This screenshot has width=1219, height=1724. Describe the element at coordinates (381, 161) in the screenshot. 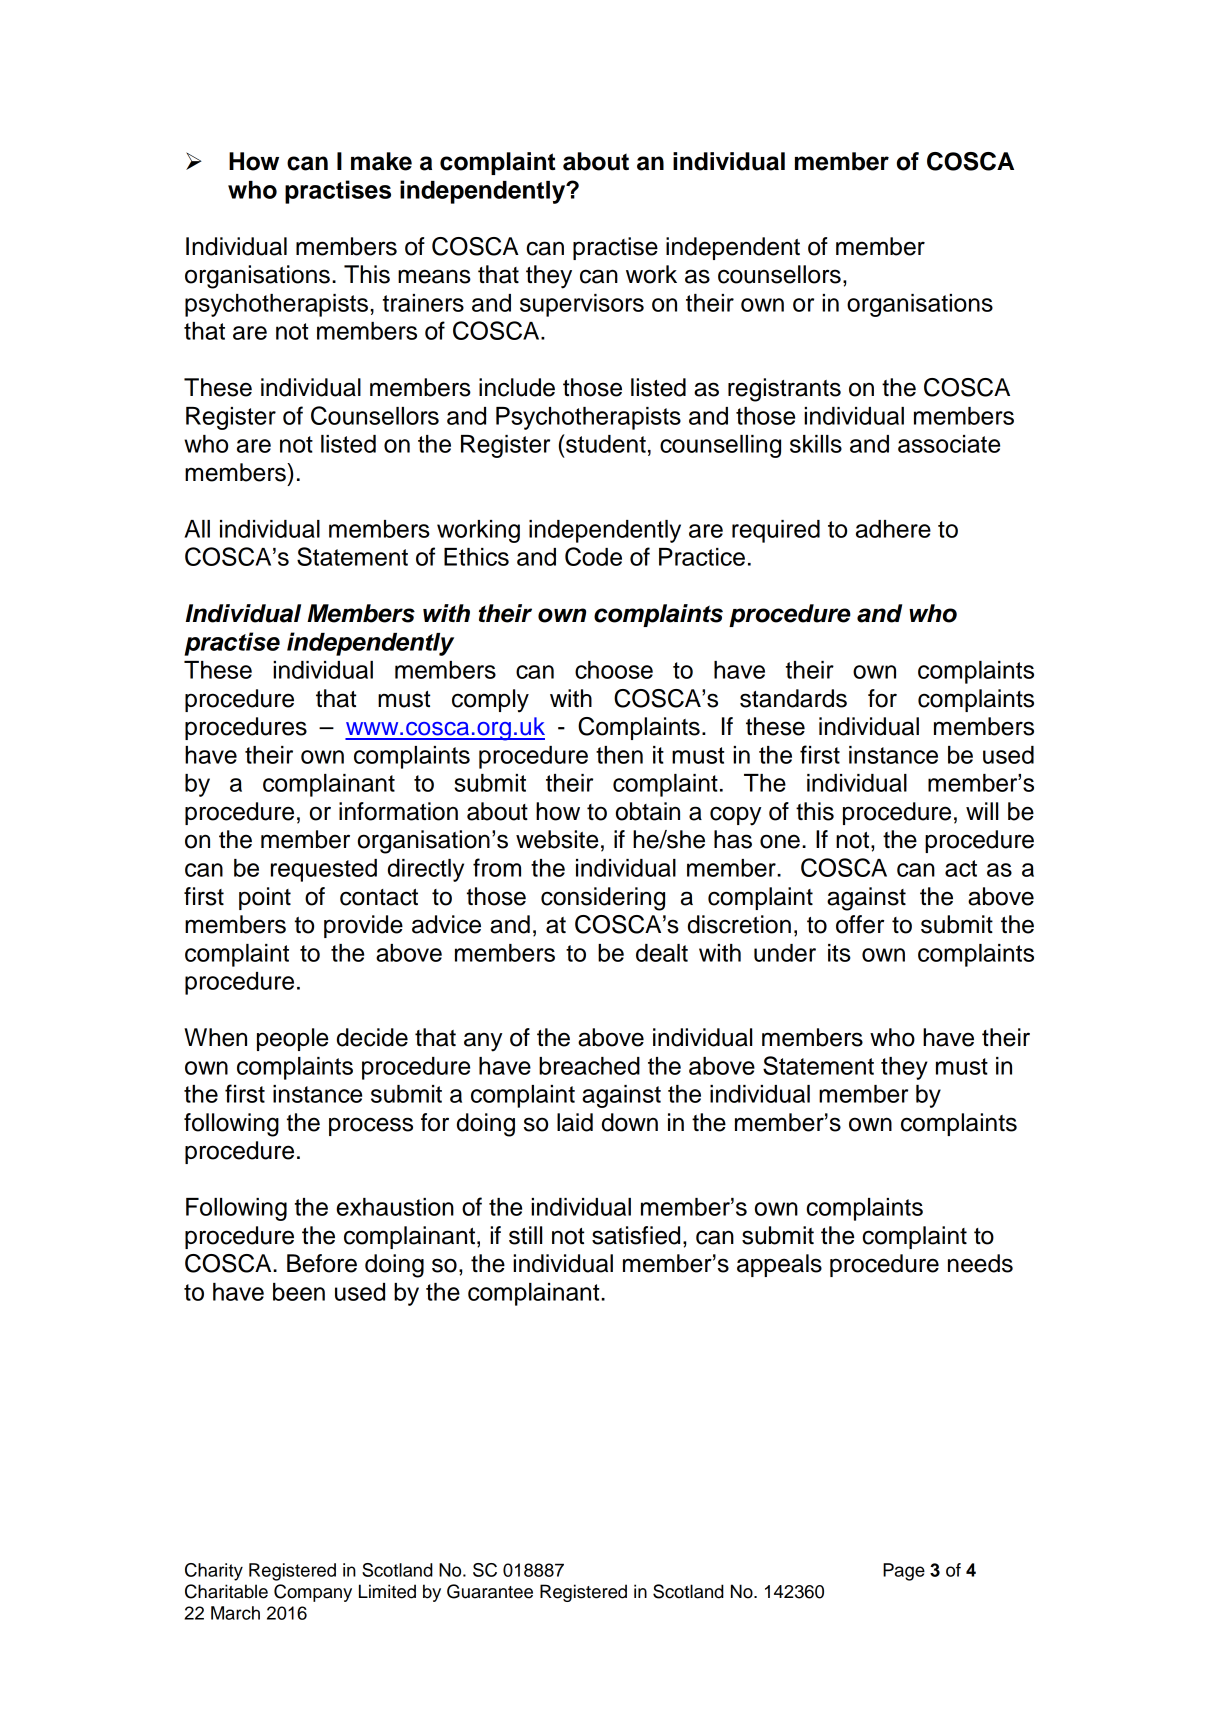

I see `make` at that location.
